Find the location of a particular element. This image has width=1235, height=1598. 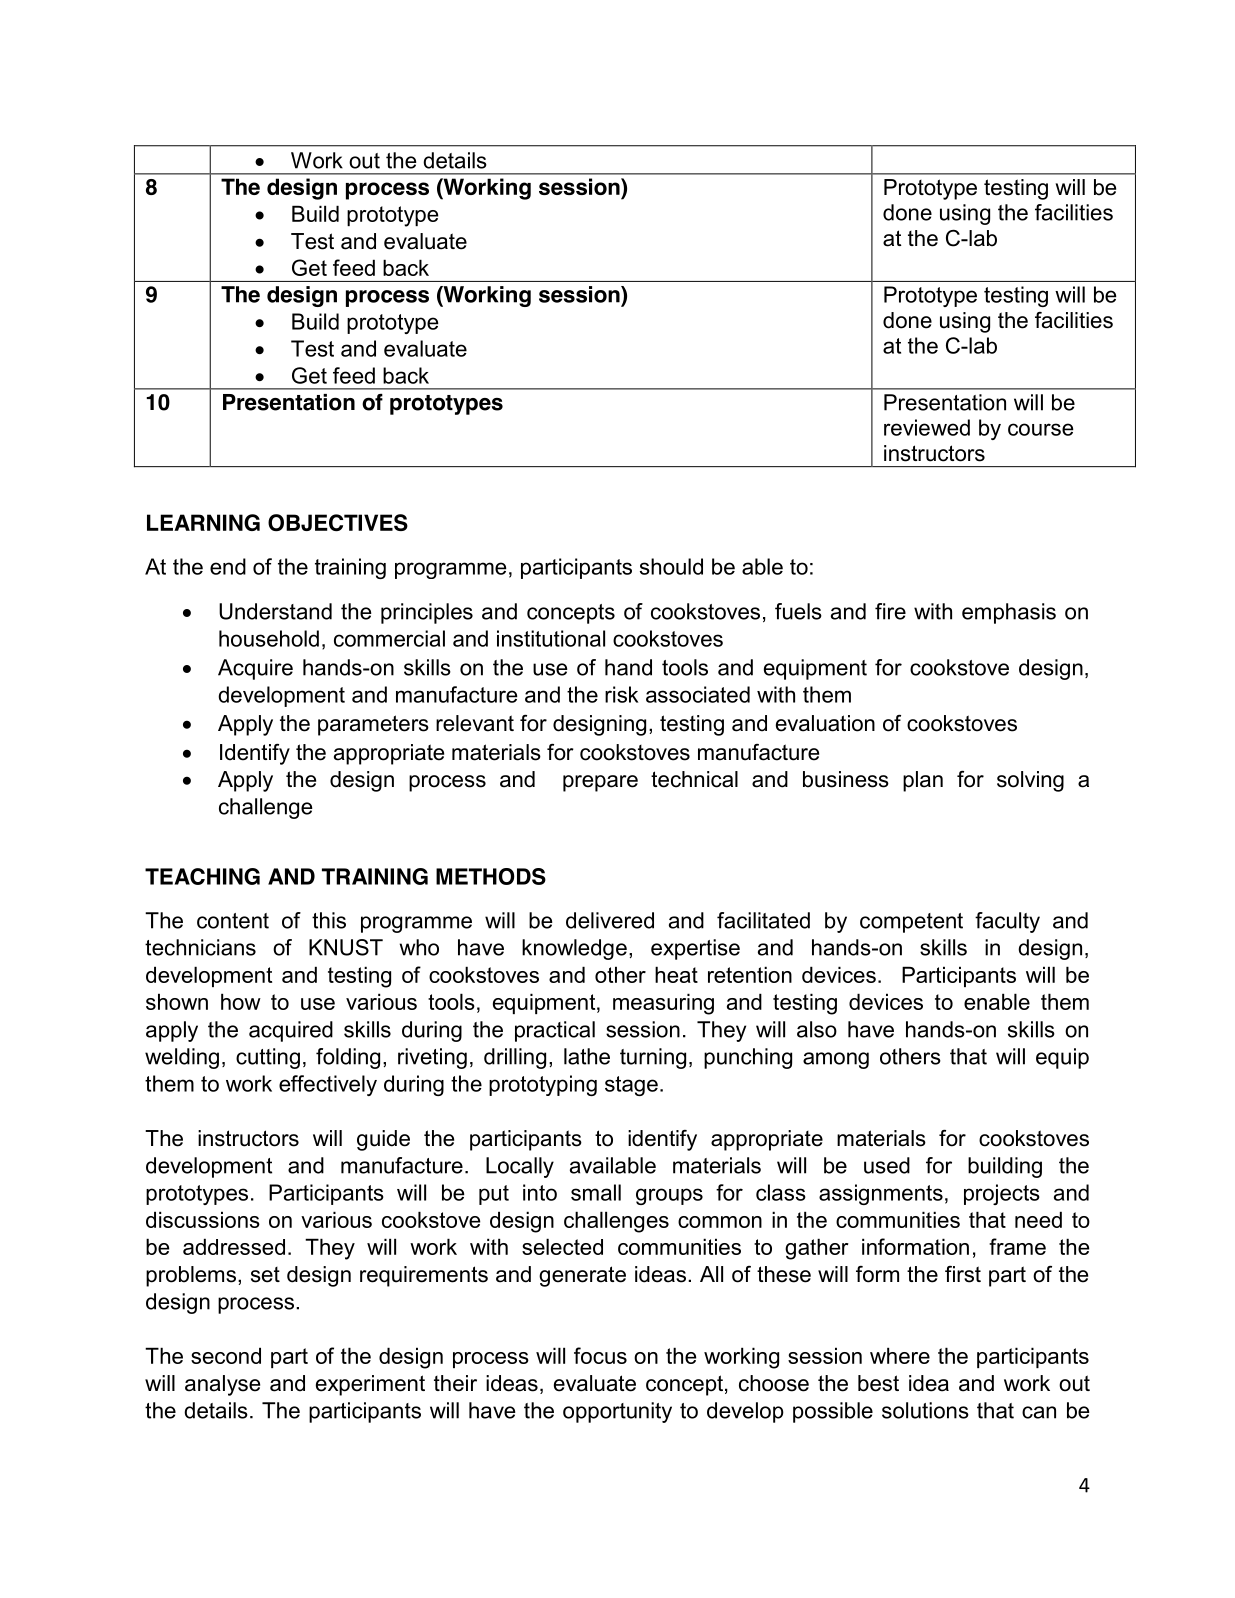

content is located at coordinates (233, 921).
